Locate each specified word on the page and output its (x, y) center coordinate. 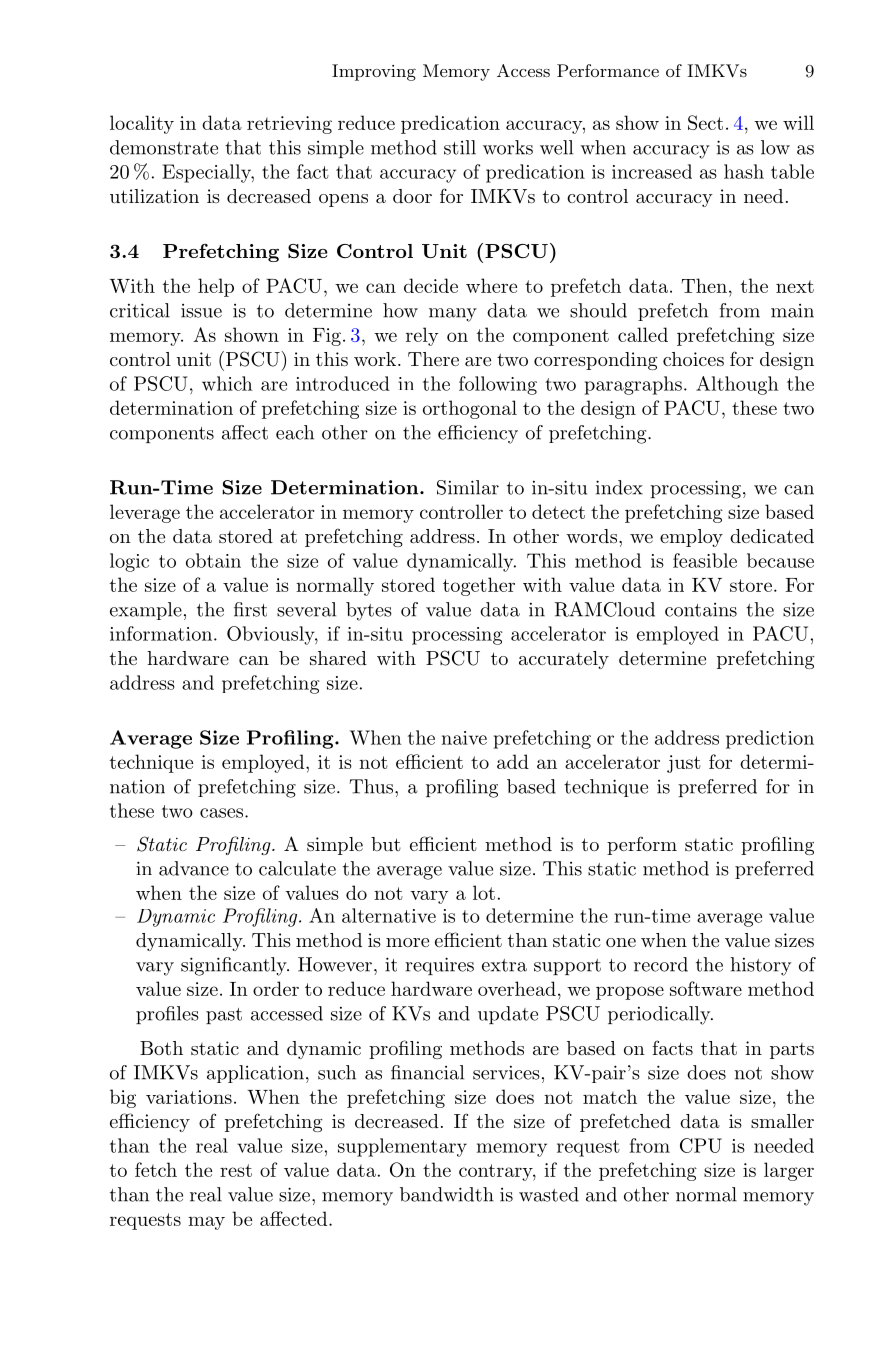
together (479, 586)
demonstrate (164, 147)
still (460, 147)
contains (701, 610)
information (162, 633)
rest (236, 1170)
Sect (705, 122)
